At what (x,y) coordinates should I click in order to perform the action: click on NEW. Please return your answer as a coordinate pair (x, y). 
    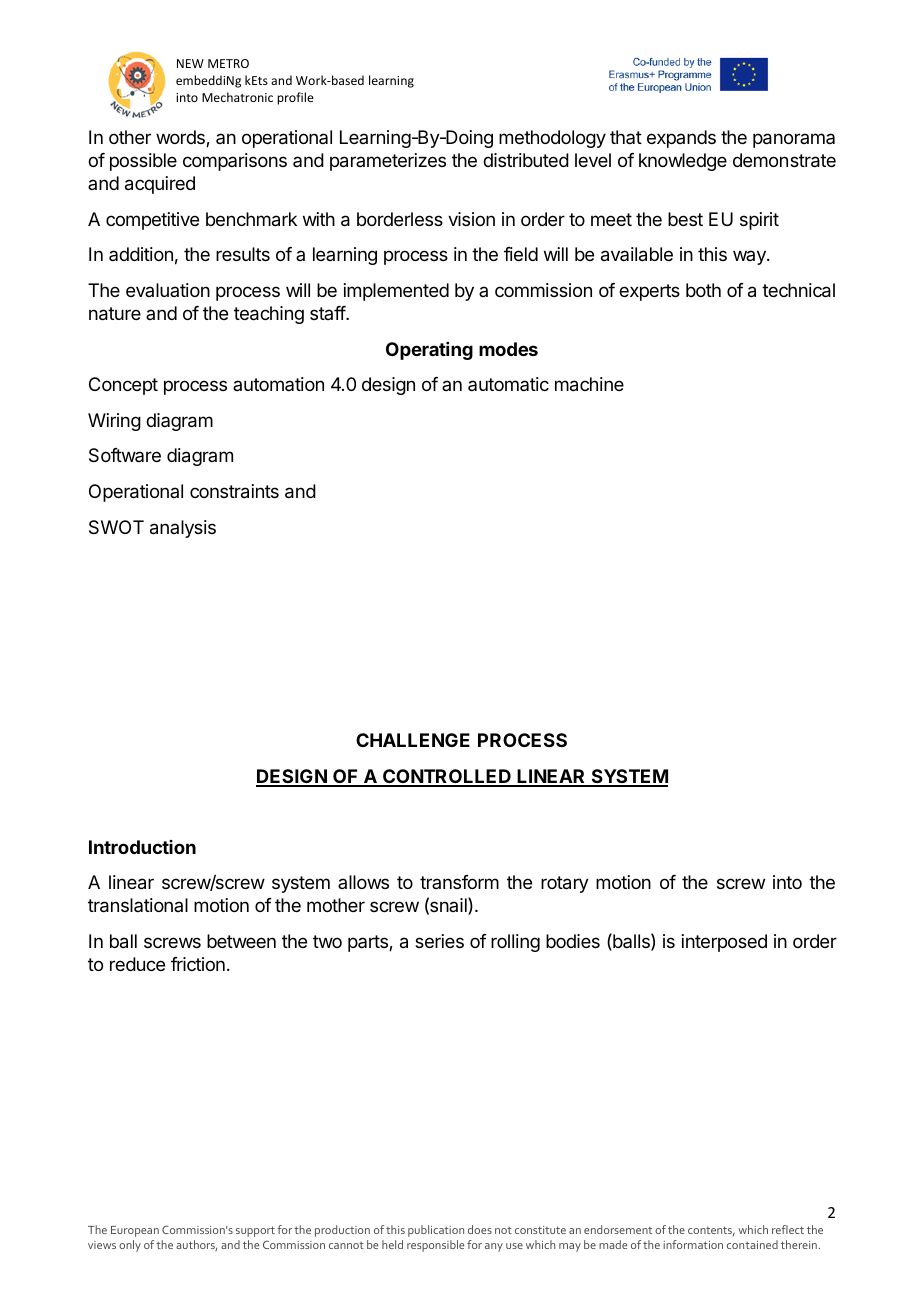
    Looking at the image, I should click on (190, 63).
